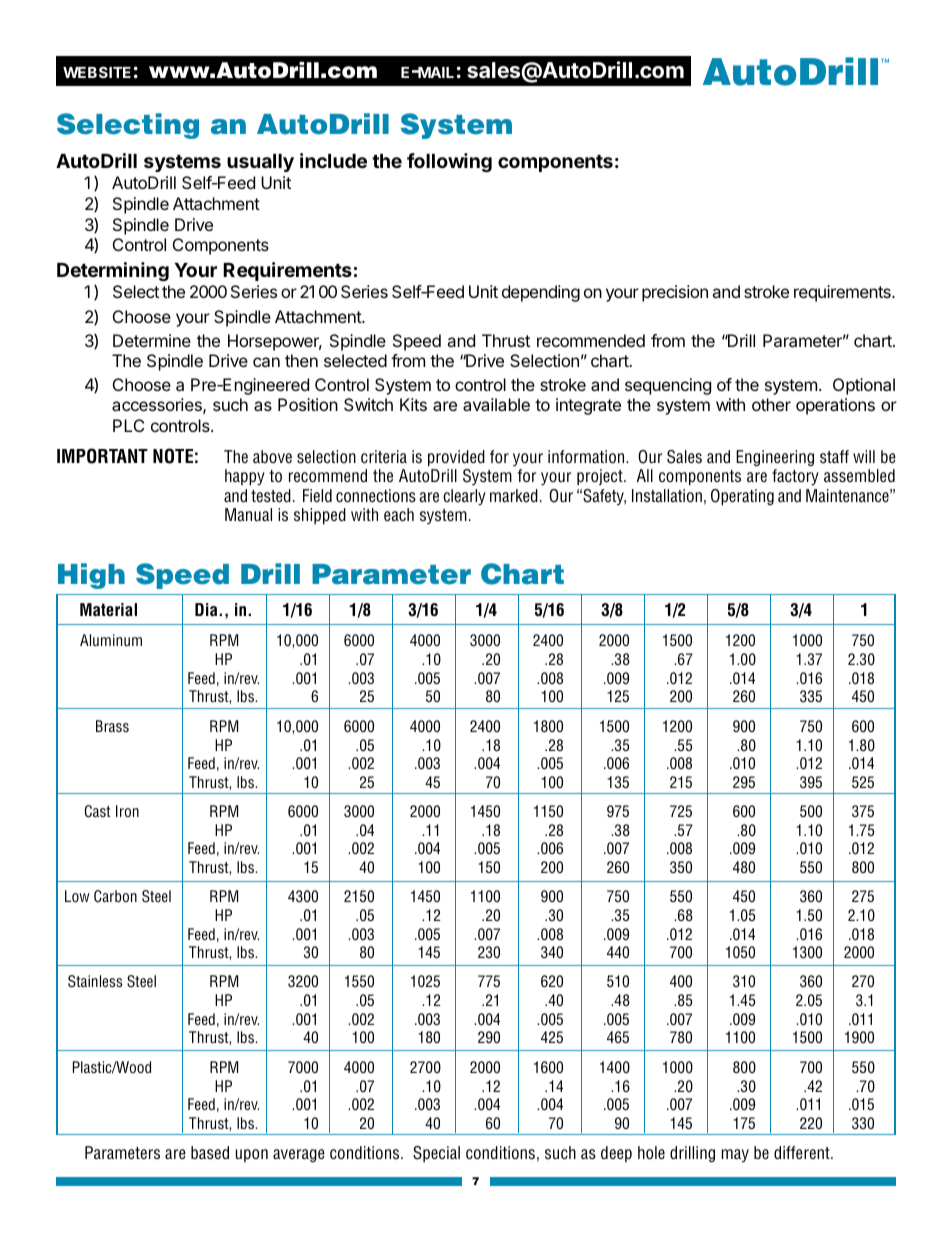 Image resolution: width=952 pixels, height=1233 pixels. What do you see at coordinates (248, 515) in the page?
I see `Manual` at bounding box center [248, 515].
